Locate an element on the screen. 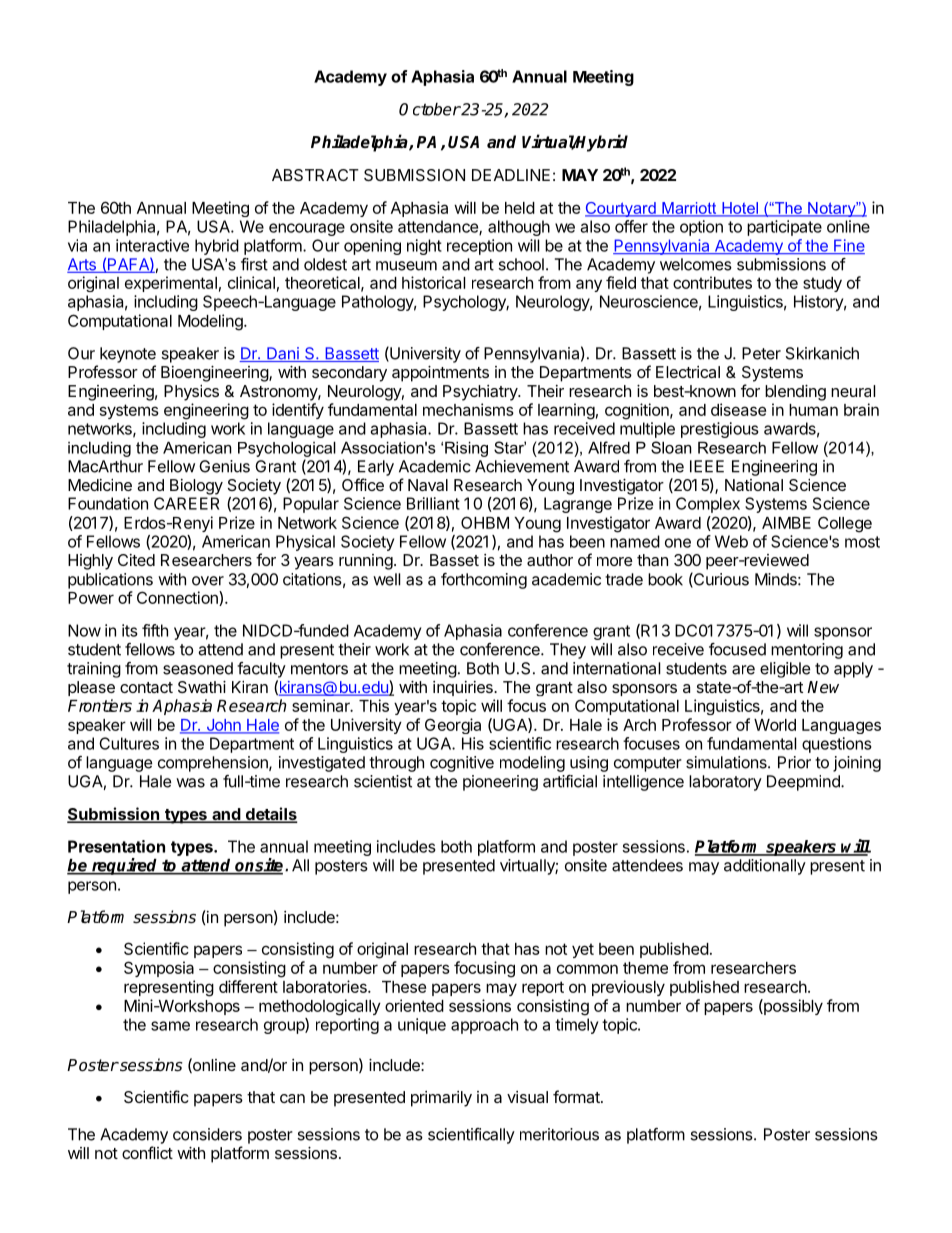 This screenshot has height=1233, width=952. Physics is located at coordinates (191, 393).
